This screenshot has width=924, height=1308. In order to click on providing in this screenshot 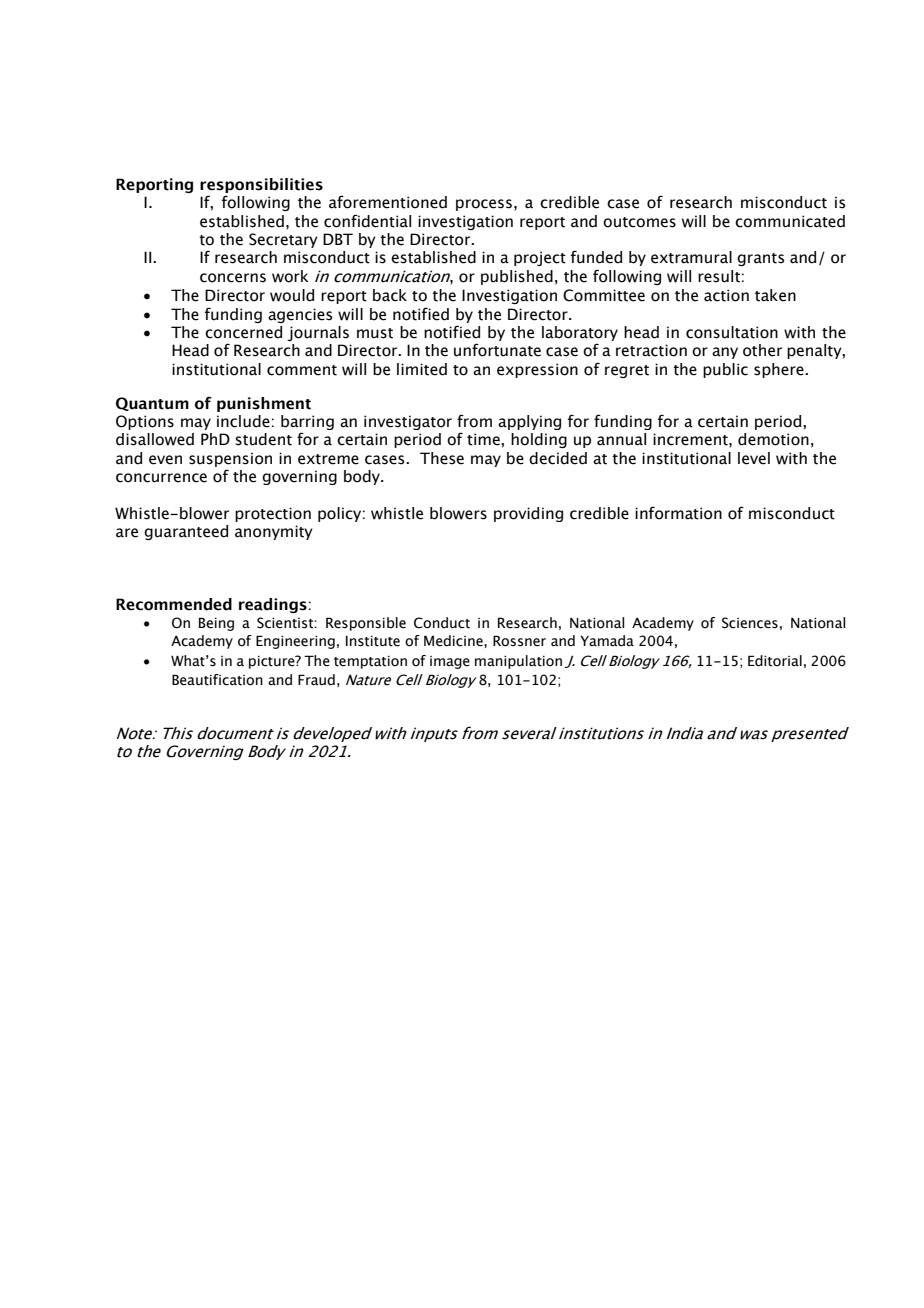, I will do `click(528, 514)`.
